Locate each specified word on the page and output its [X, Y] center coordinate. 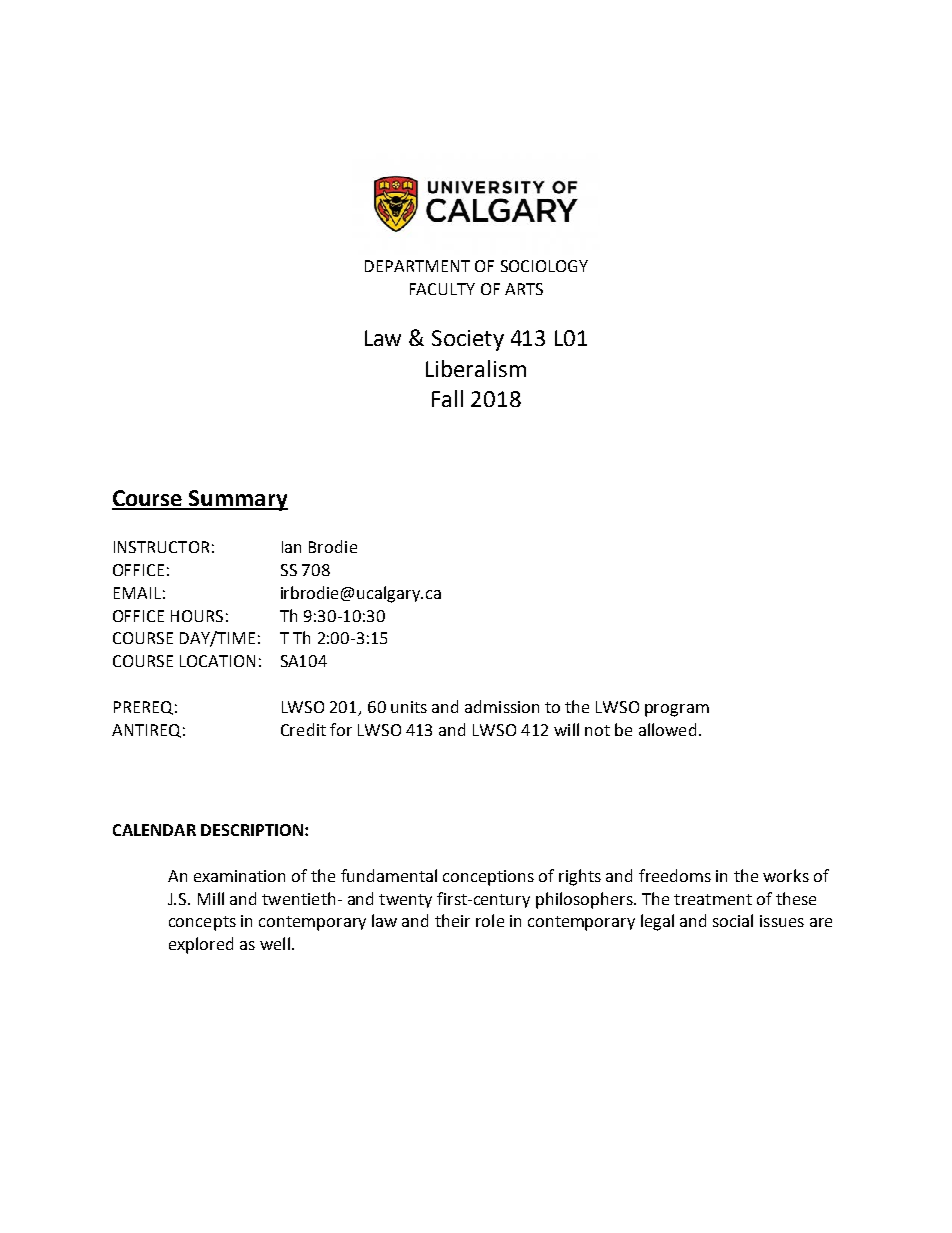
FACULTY [442, 289]
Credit [303, 729]
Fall [447, 398]
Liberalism [476, 368]
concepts [202, 923]
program [677, 710]
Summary [237, 500]
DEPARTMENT [417, 266]
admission [502, 706]
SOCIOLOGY [544, 266]
